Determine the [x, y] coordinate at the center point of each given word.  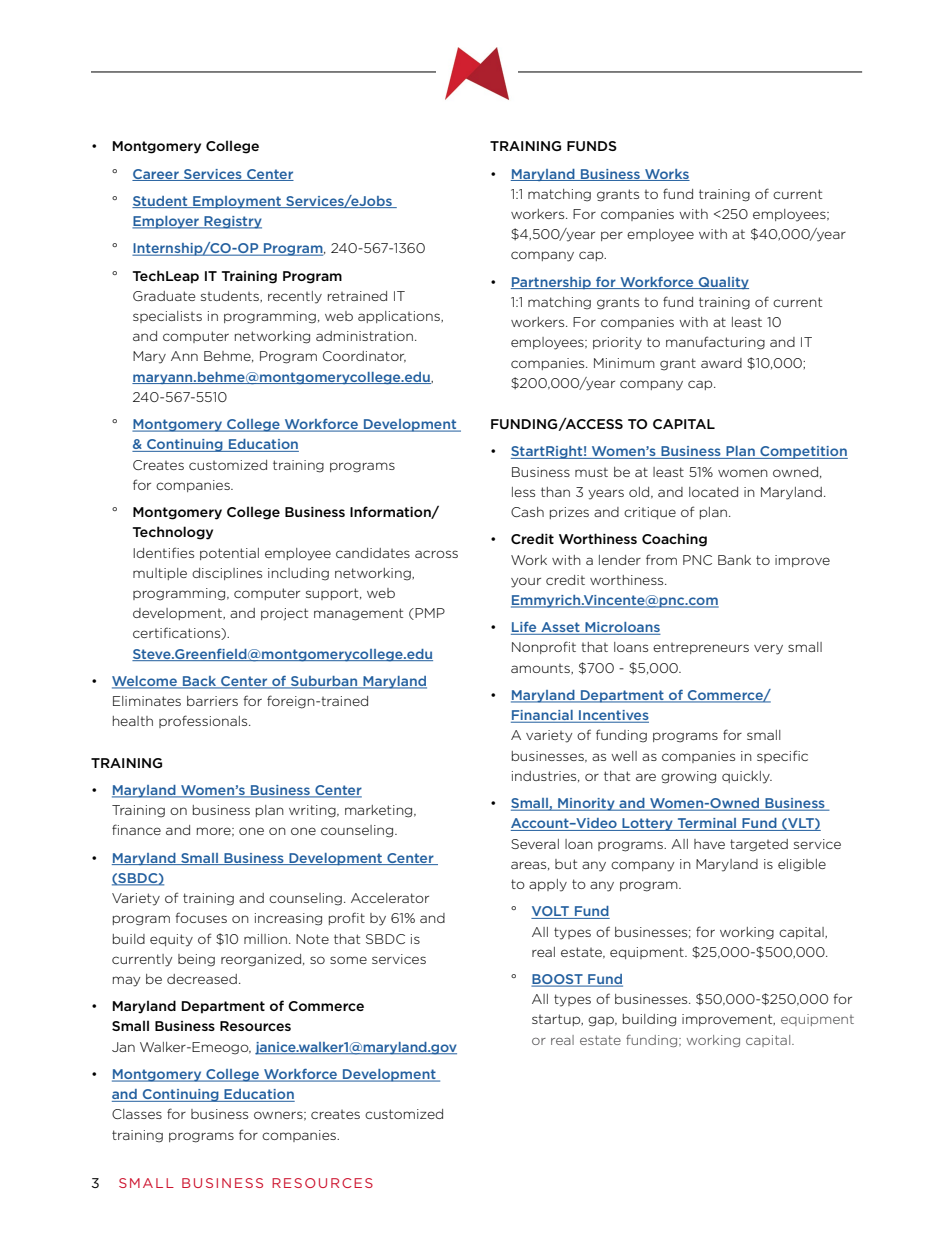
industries [545, 776]
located [713, 492]
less [523, 492]
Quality [723, 283]
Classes [137, 1114]
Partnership [552, 283]
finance [136, 829]
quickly [747, 777]
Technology [173, 533]
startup [557, 1020]
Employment [237, 202]
